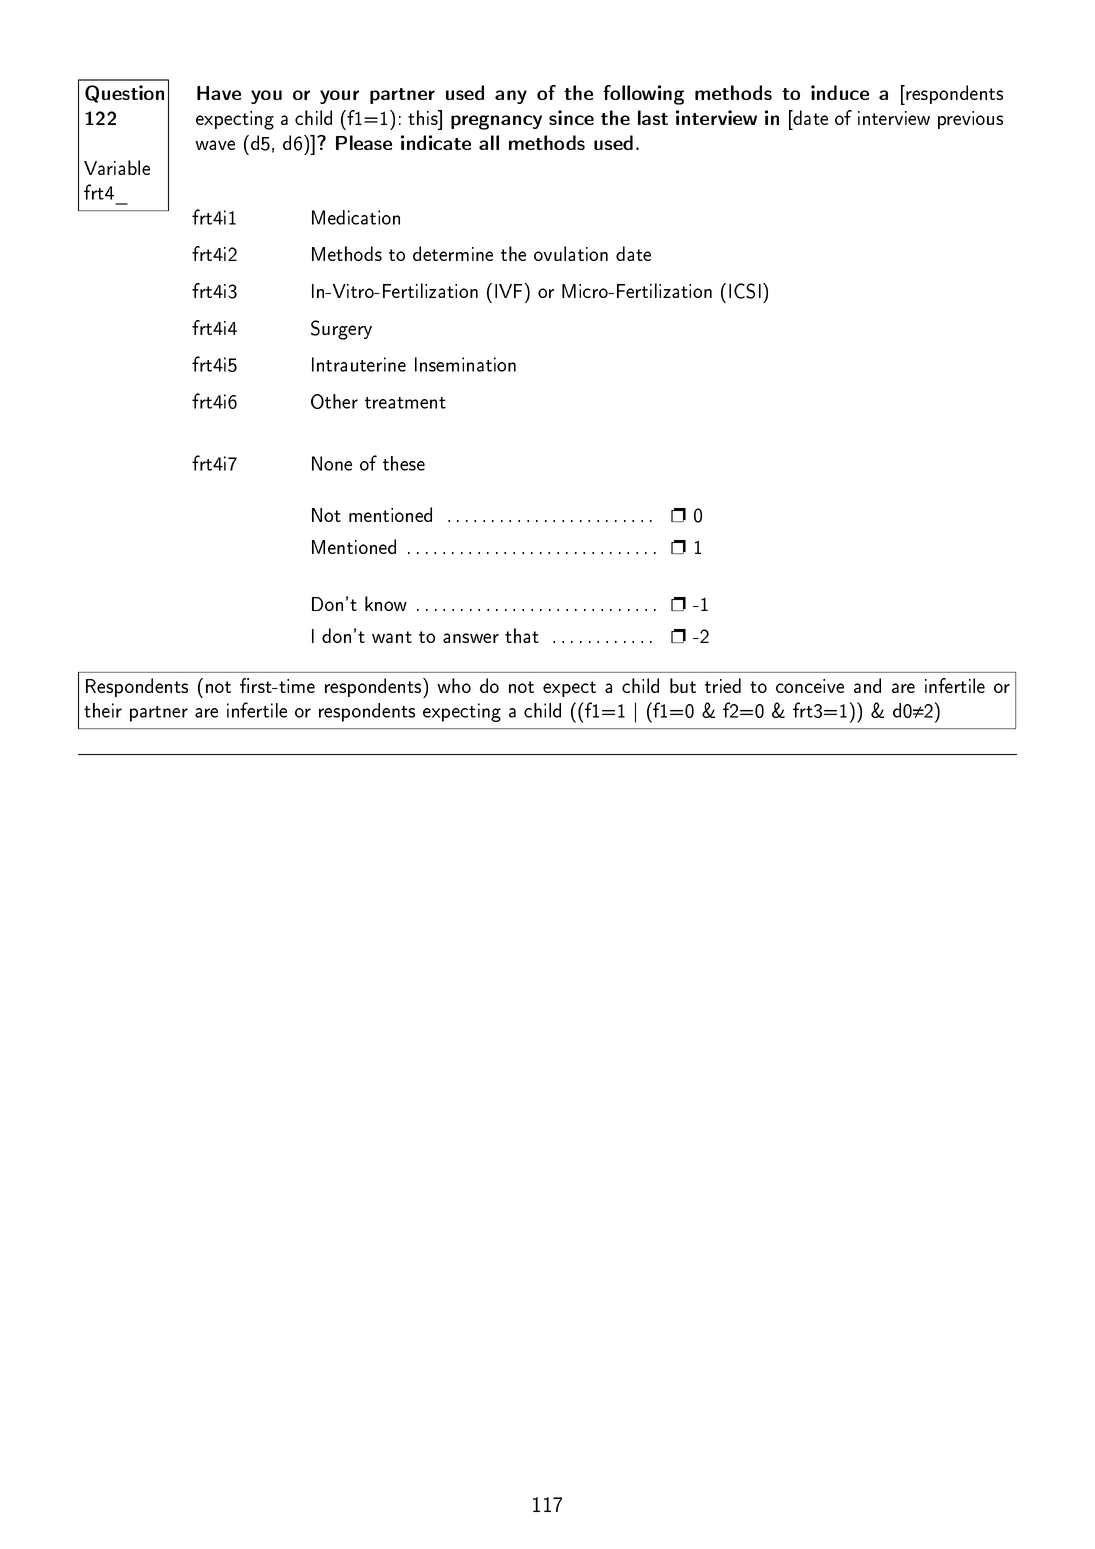 This document has height=1549, width=1095. Describe the element at coordinates (745, 291) in the document. I see `ICSI` at that location.
